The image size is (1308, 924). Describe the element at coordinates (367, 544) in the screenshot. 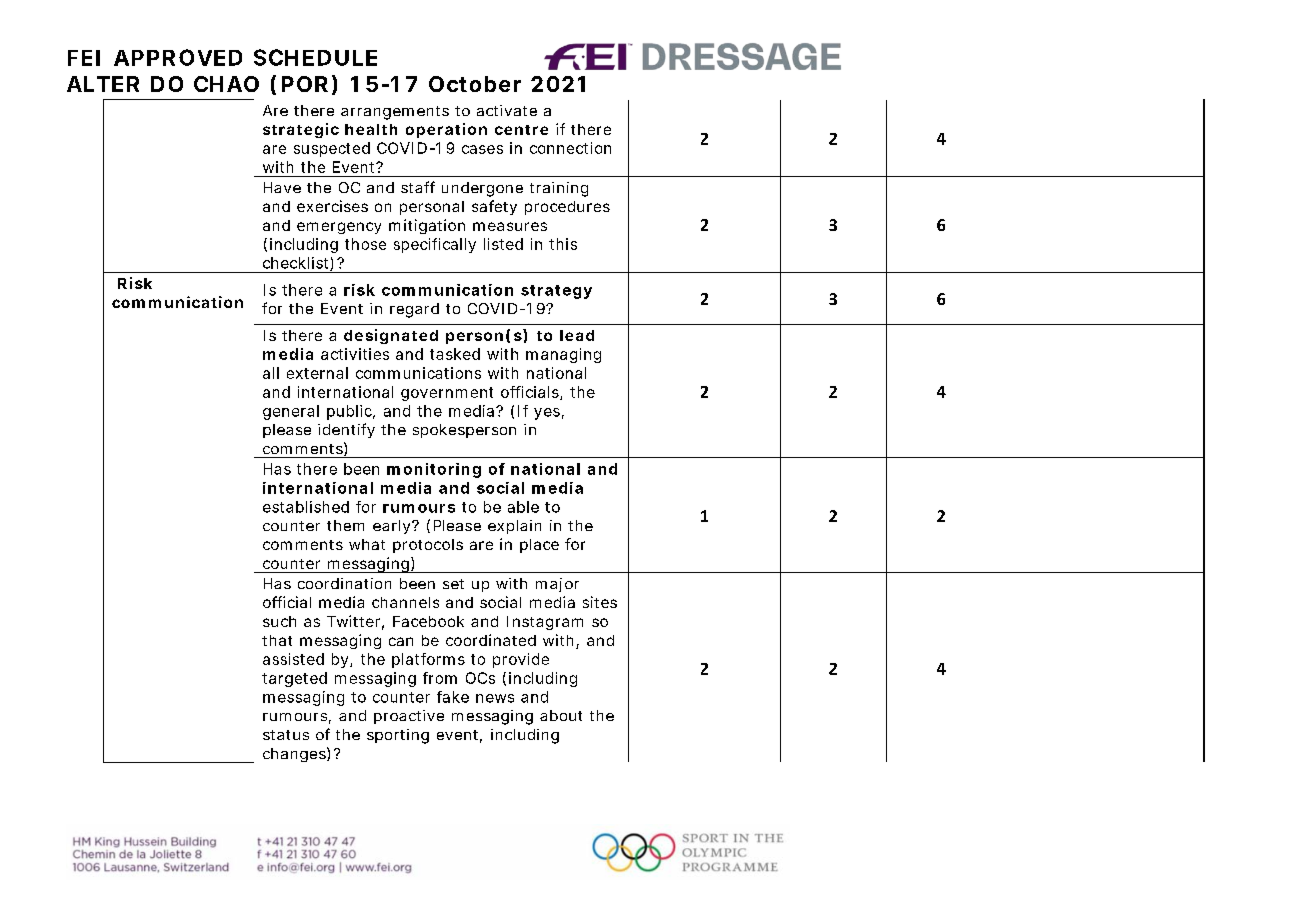

I see `what` at that location.
